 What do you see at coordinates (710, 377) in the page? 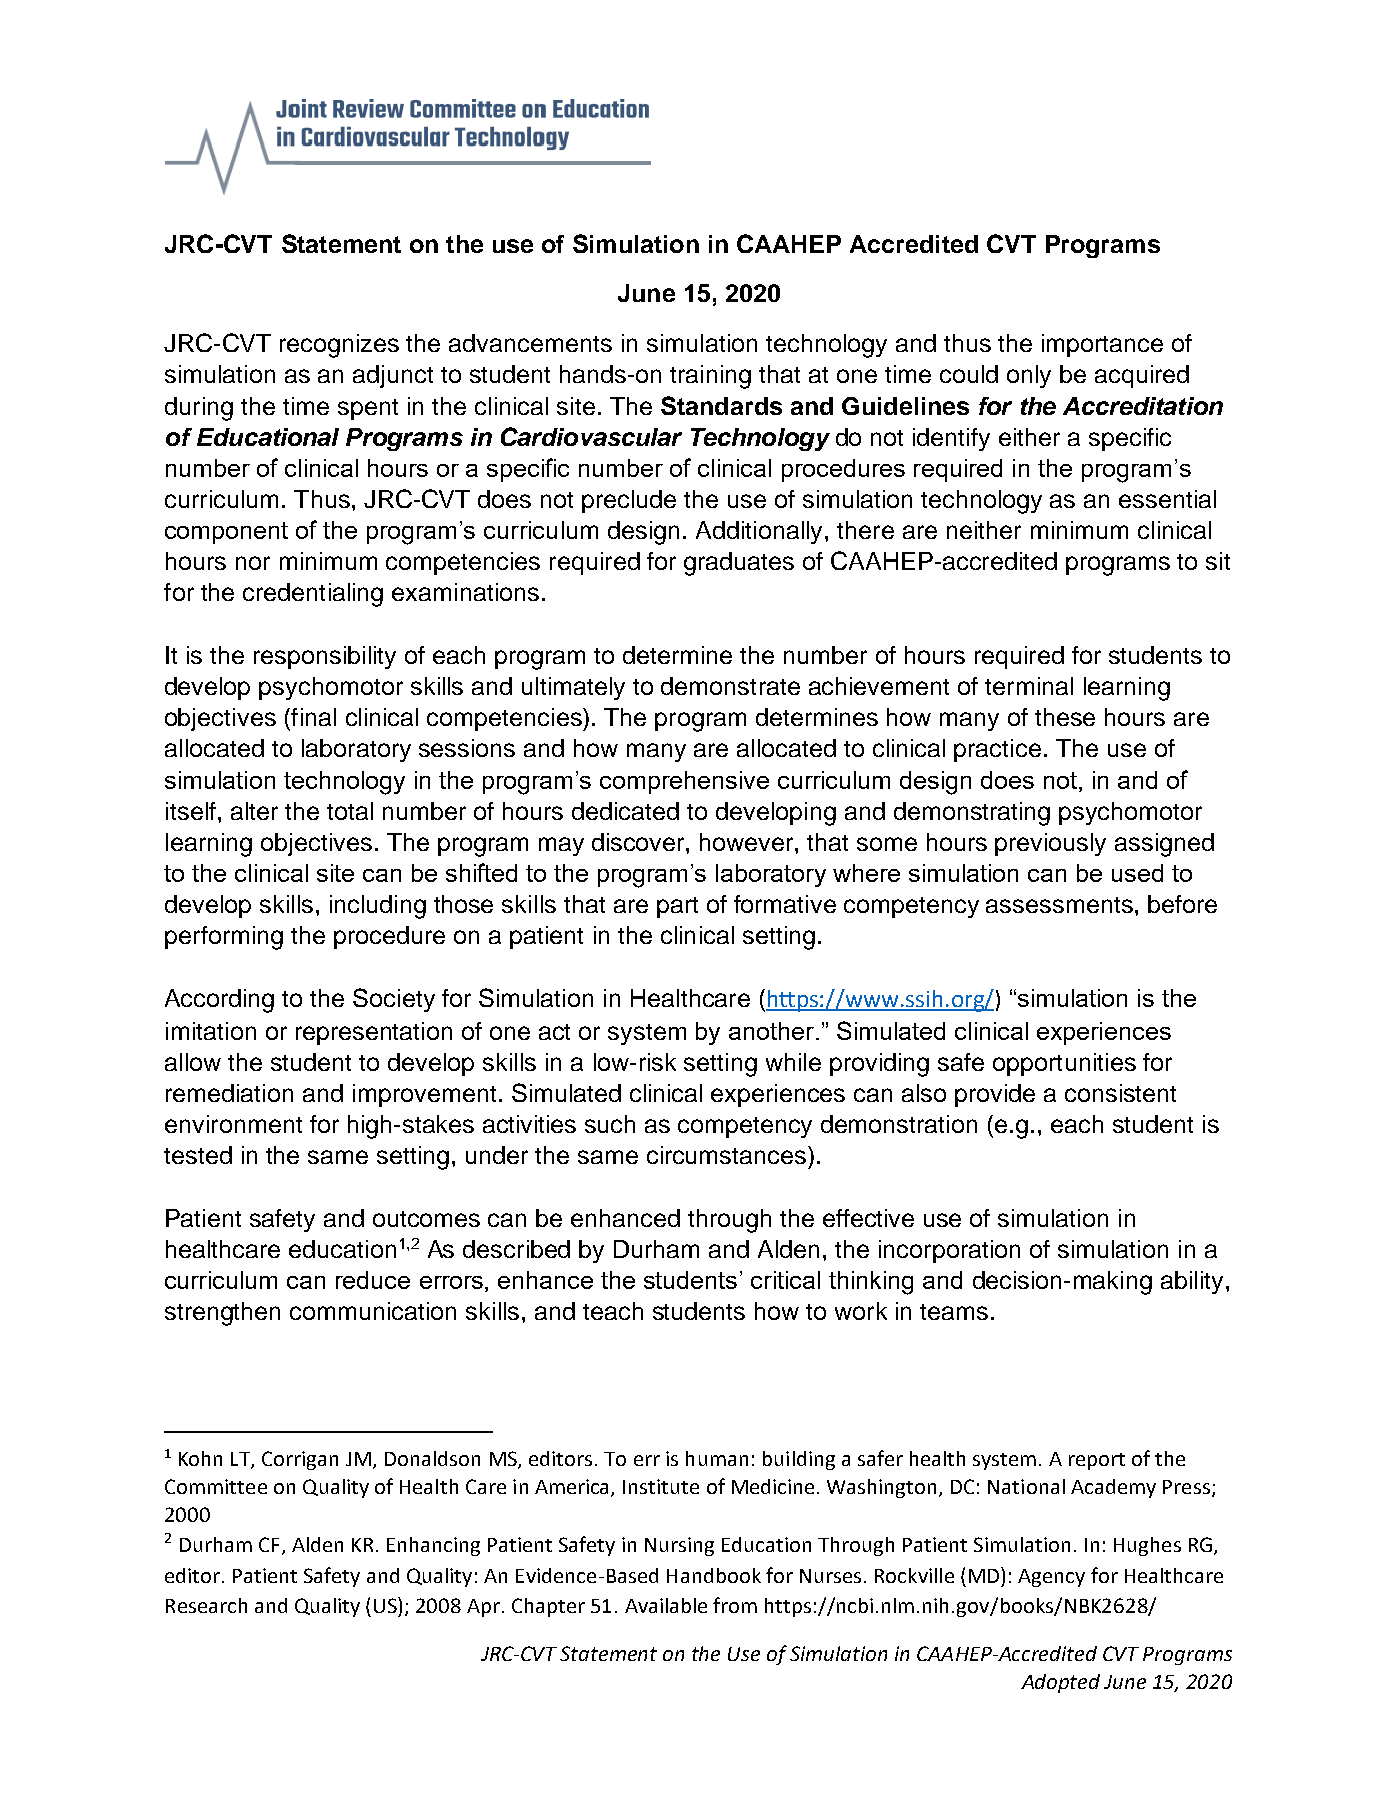
I see `training` at bounding box center [710, 377].
